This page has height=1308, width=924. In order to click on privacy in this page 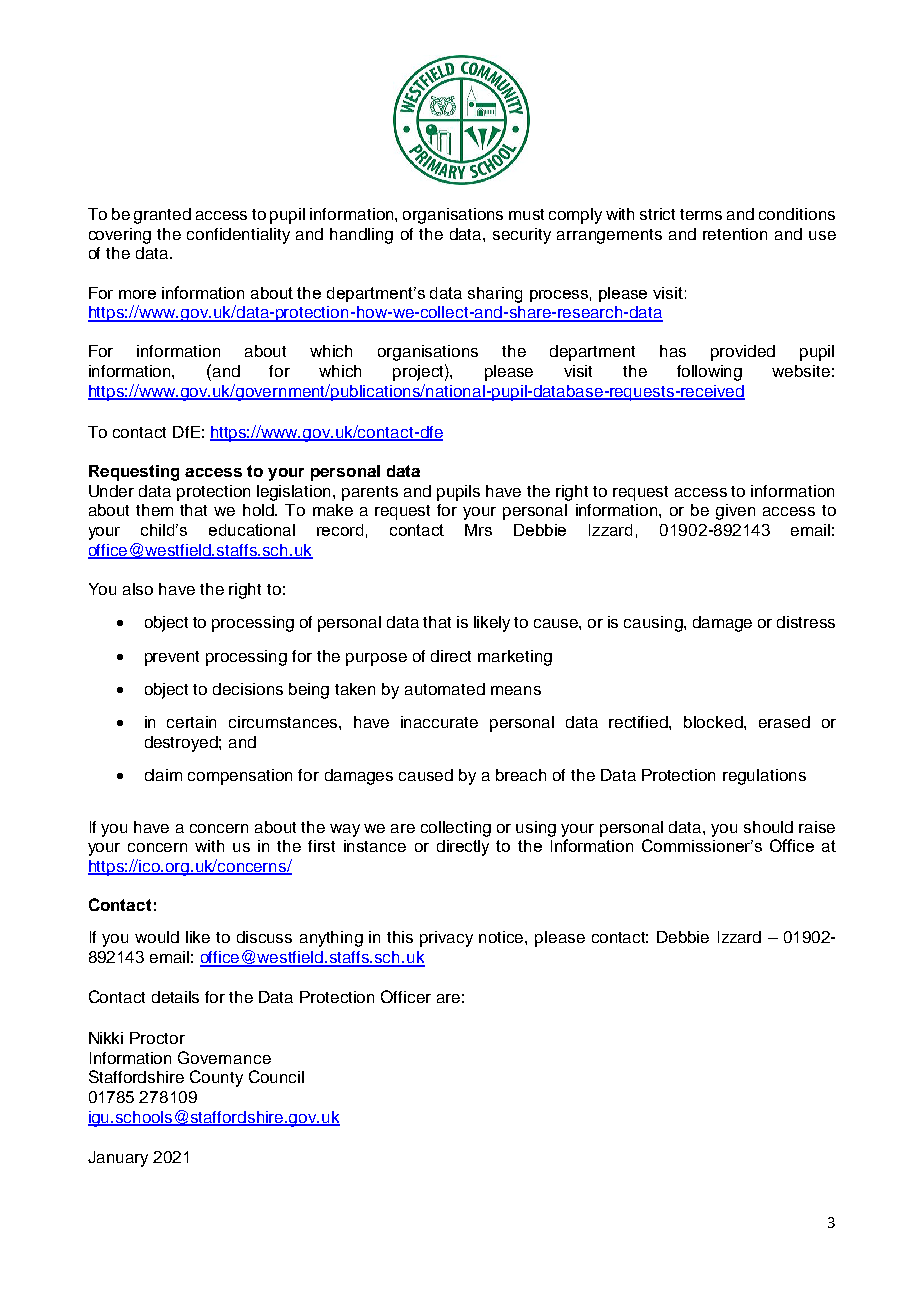, I will do `click(446, 939)`.
